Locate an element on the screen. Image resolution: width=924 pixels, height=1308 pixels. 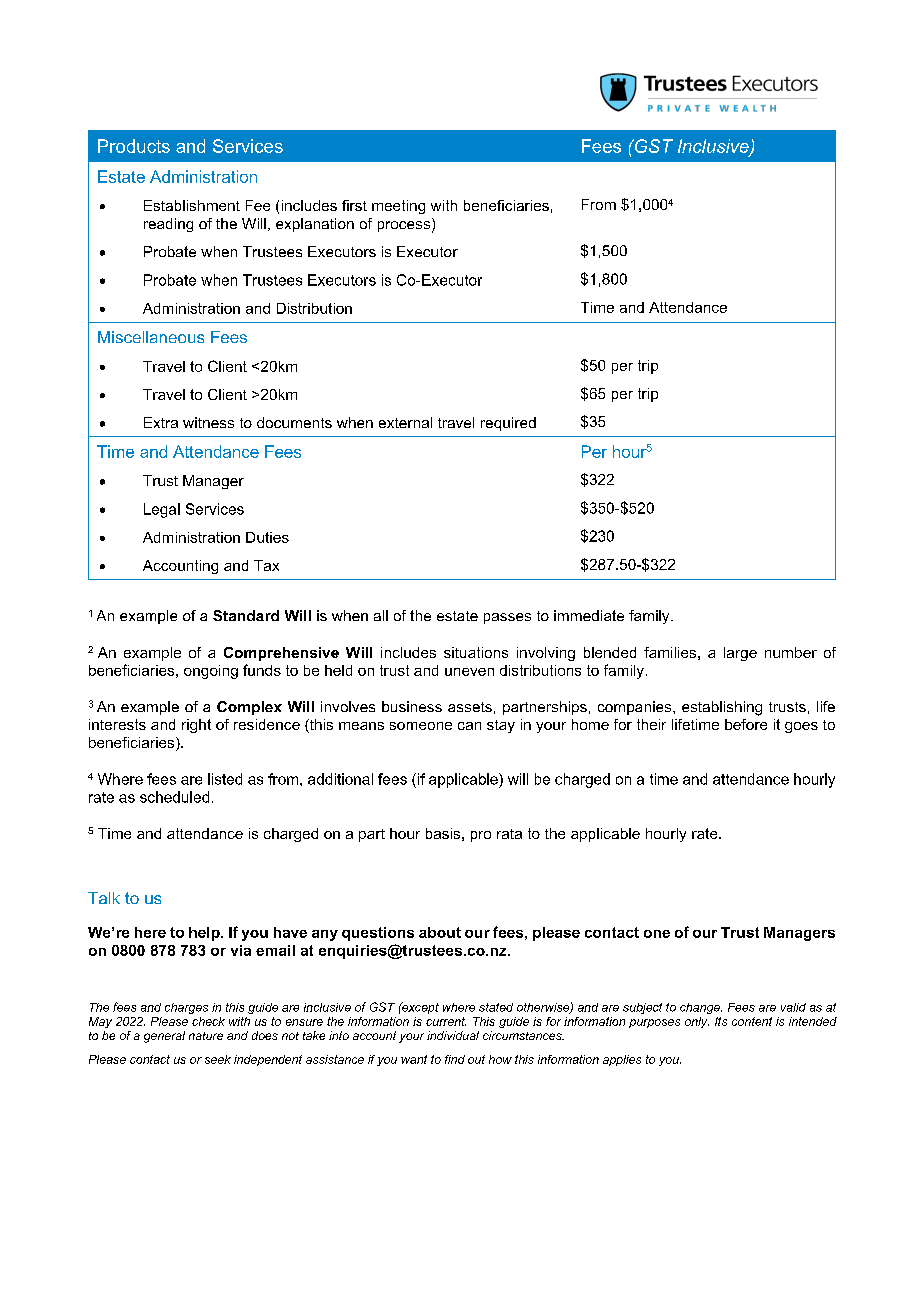
passes is located at coordinates (507, 618).
